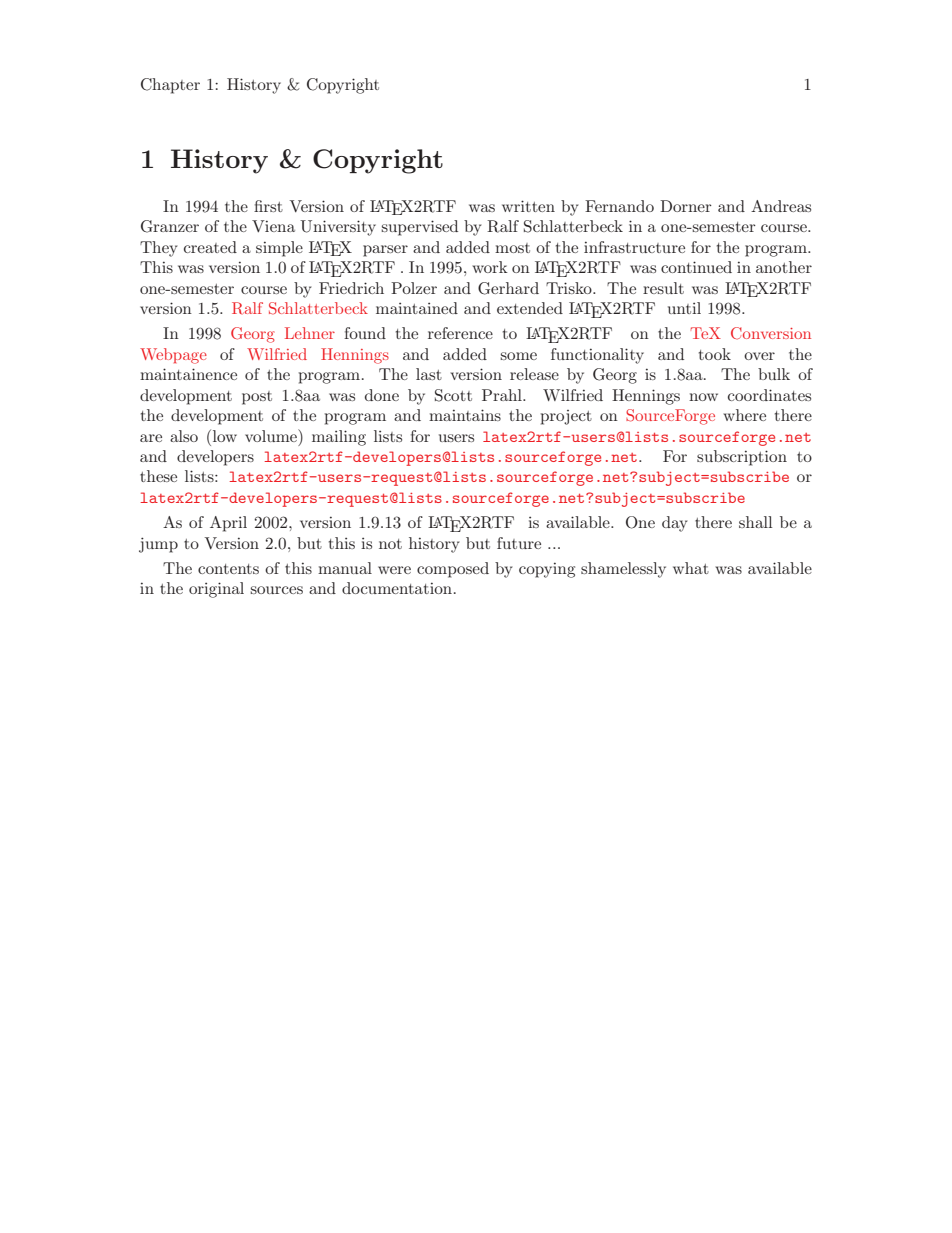 The image size is (952, 1233). I want to click on what, so click(691, 568).
